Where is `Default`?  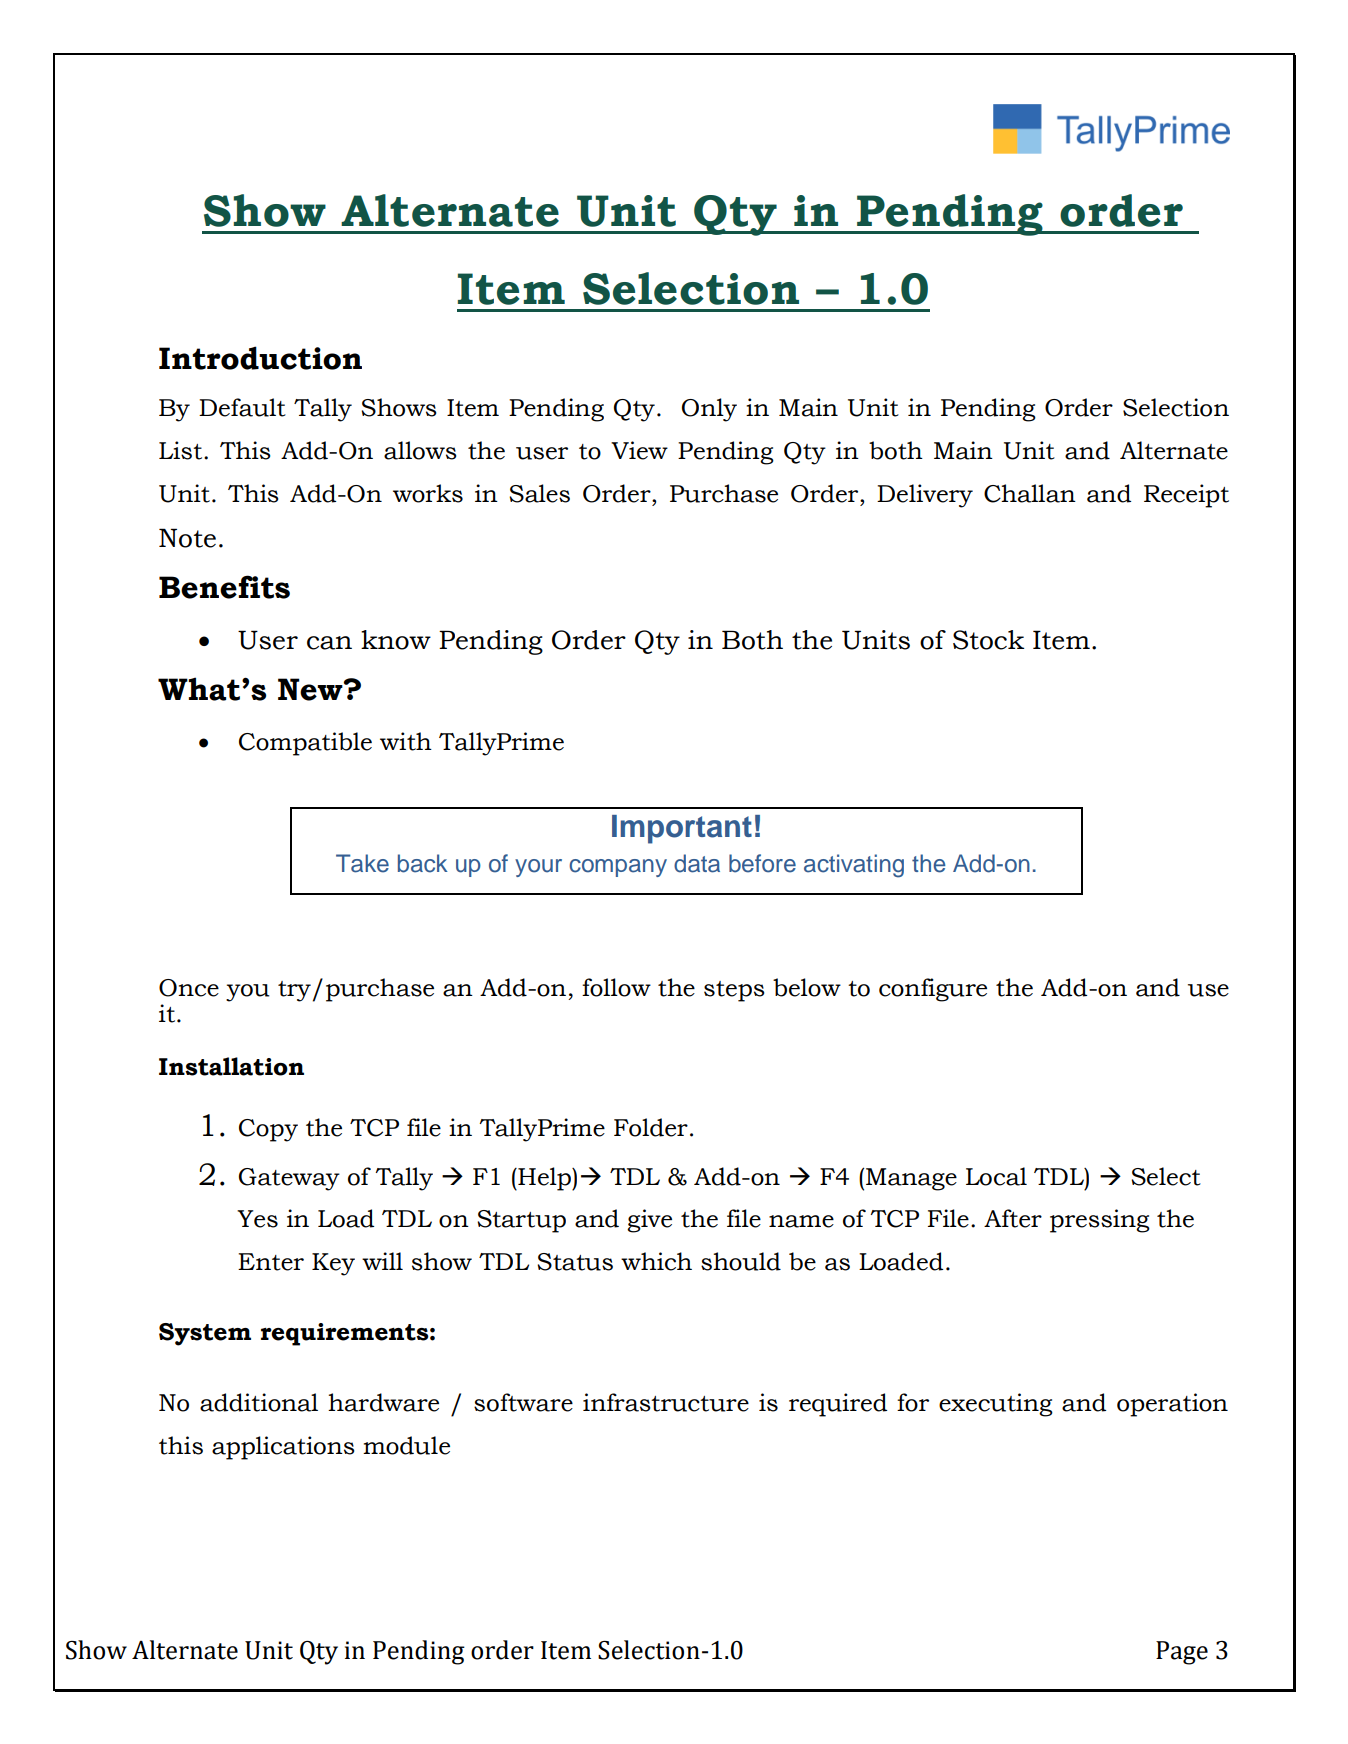 Default is located at coordinates (242, 407).
